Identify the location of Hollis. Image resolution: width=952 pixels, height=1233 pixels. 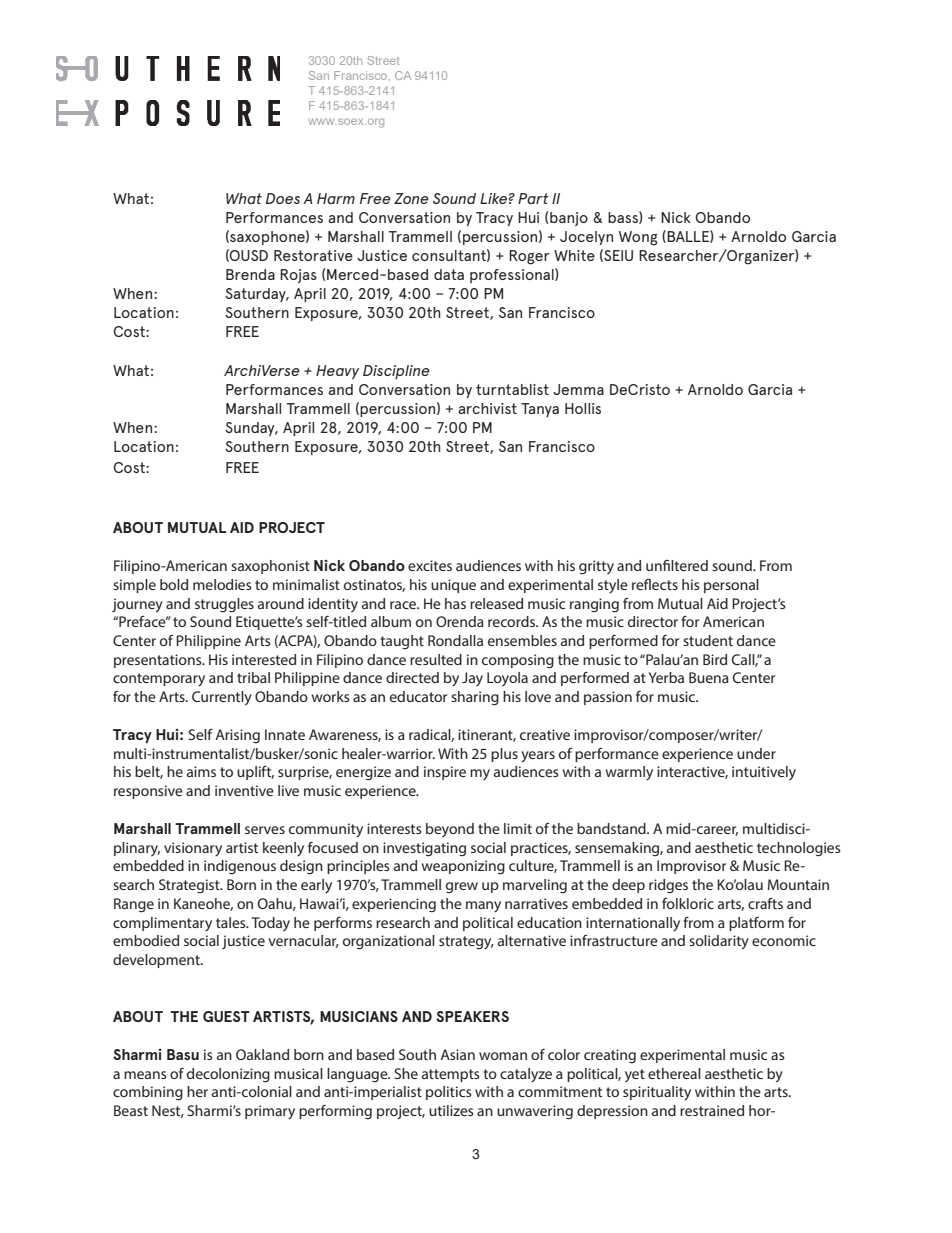
(583, 408).
